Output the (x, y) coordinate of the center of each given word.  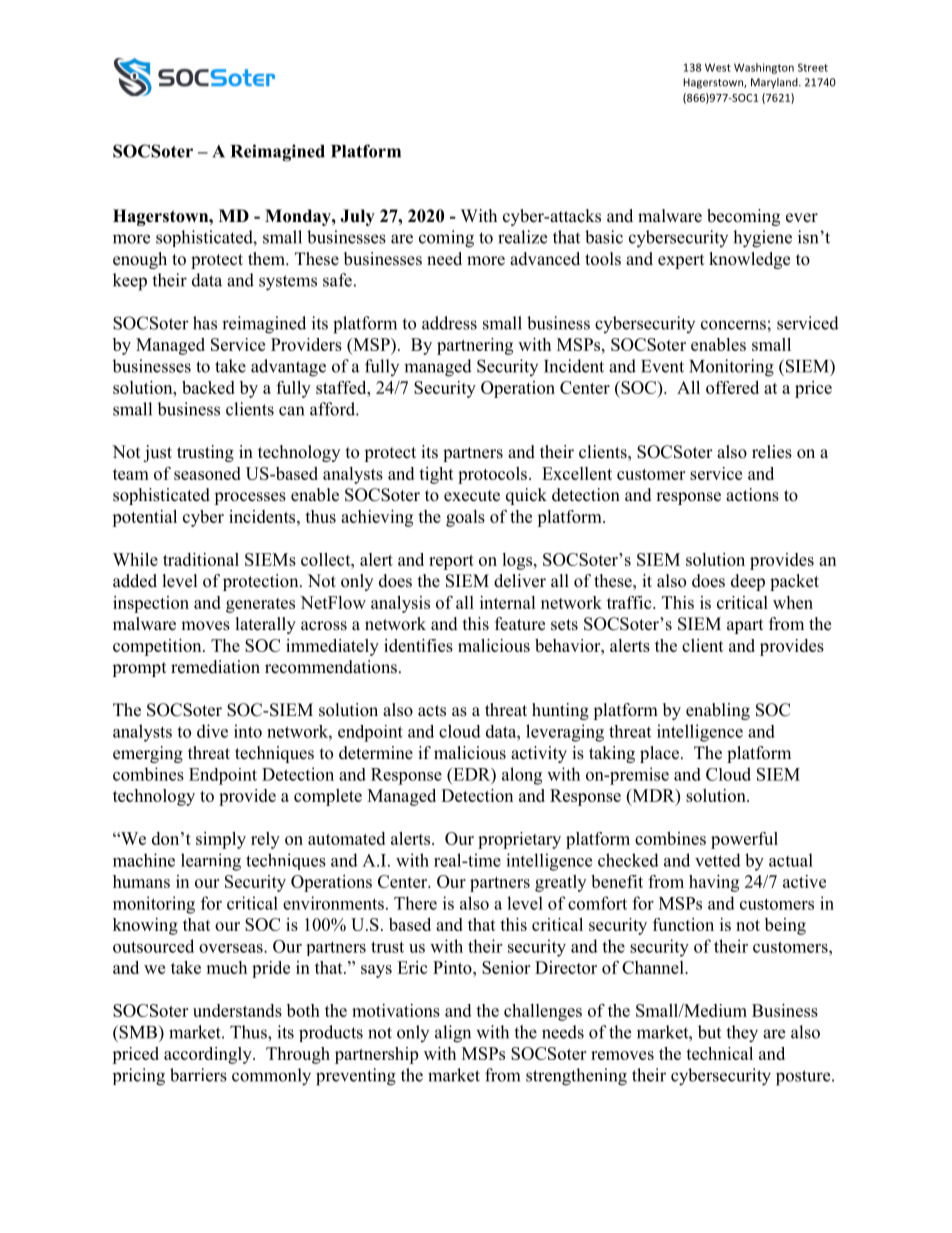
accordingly (209, 1055)
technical (719, 1053)
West (718, 67)
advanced (545, 259)
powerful (744, 840)
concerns (733, 325)
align (453, 1034)
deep (748, 582)
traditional (201, 559)
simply (221, 840)
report (451, 562)
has (205, 323)
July (357, 217)
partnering (475, 346)
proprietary (519, 840)
